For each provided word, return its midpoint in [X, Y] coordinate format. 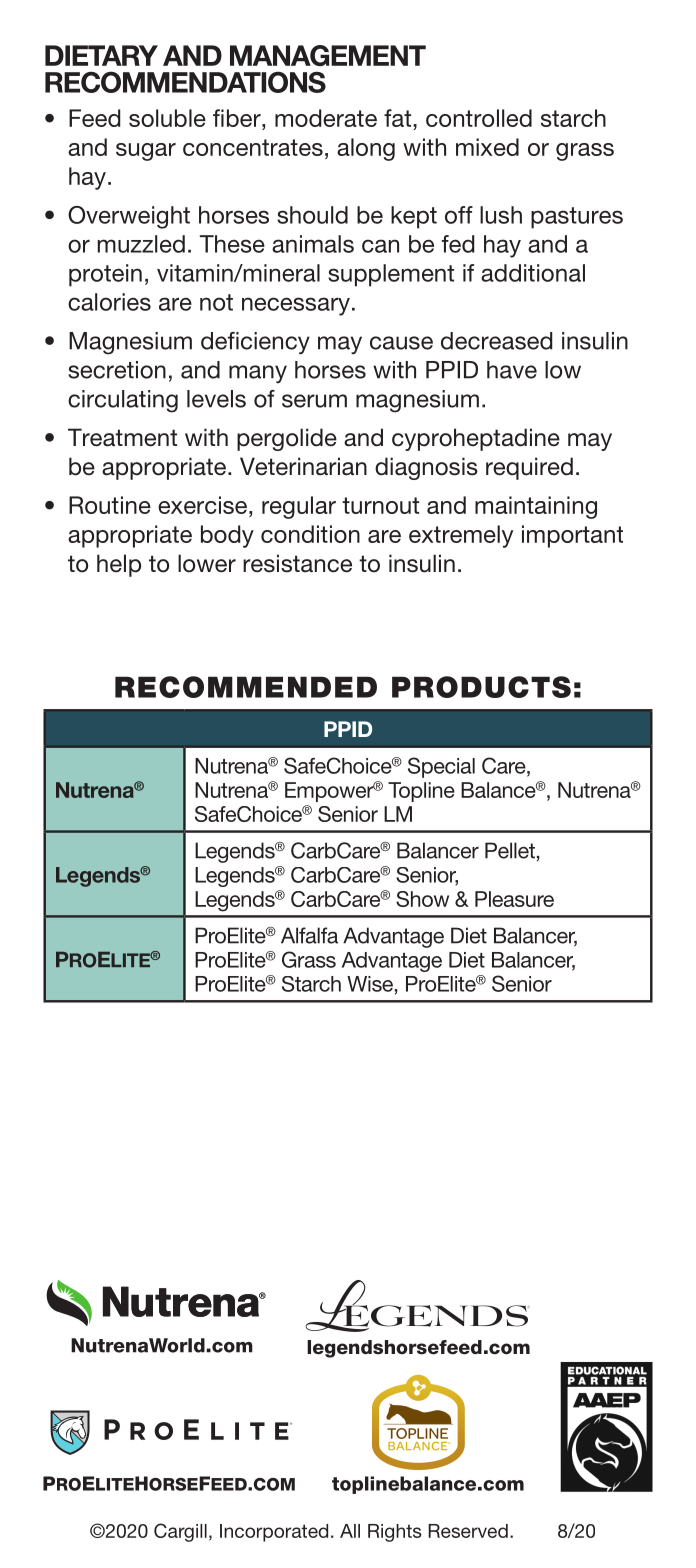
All [350, 1531]
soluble [167, 118]
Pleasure [514, 899]
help [119, 565]
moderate [326, 118]
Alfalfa [309, 935]
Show [422, 899]
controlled [479, 118]
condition [310, 534]
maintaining [536, 507]
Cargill [180, 1532]
